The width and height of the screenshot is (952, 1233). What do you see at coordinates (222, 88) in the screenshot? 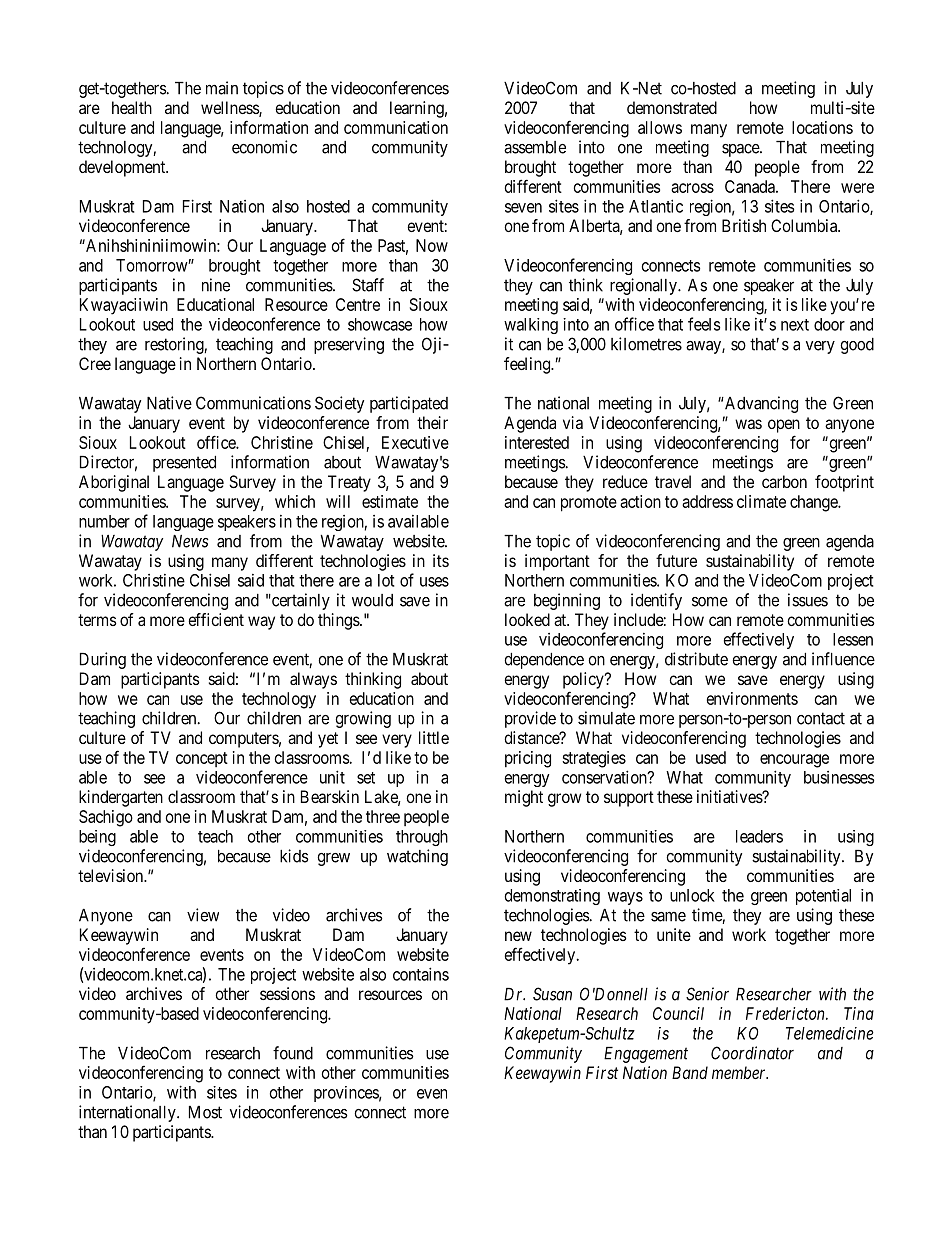
I see `main` at bounding box center [222, 88].
